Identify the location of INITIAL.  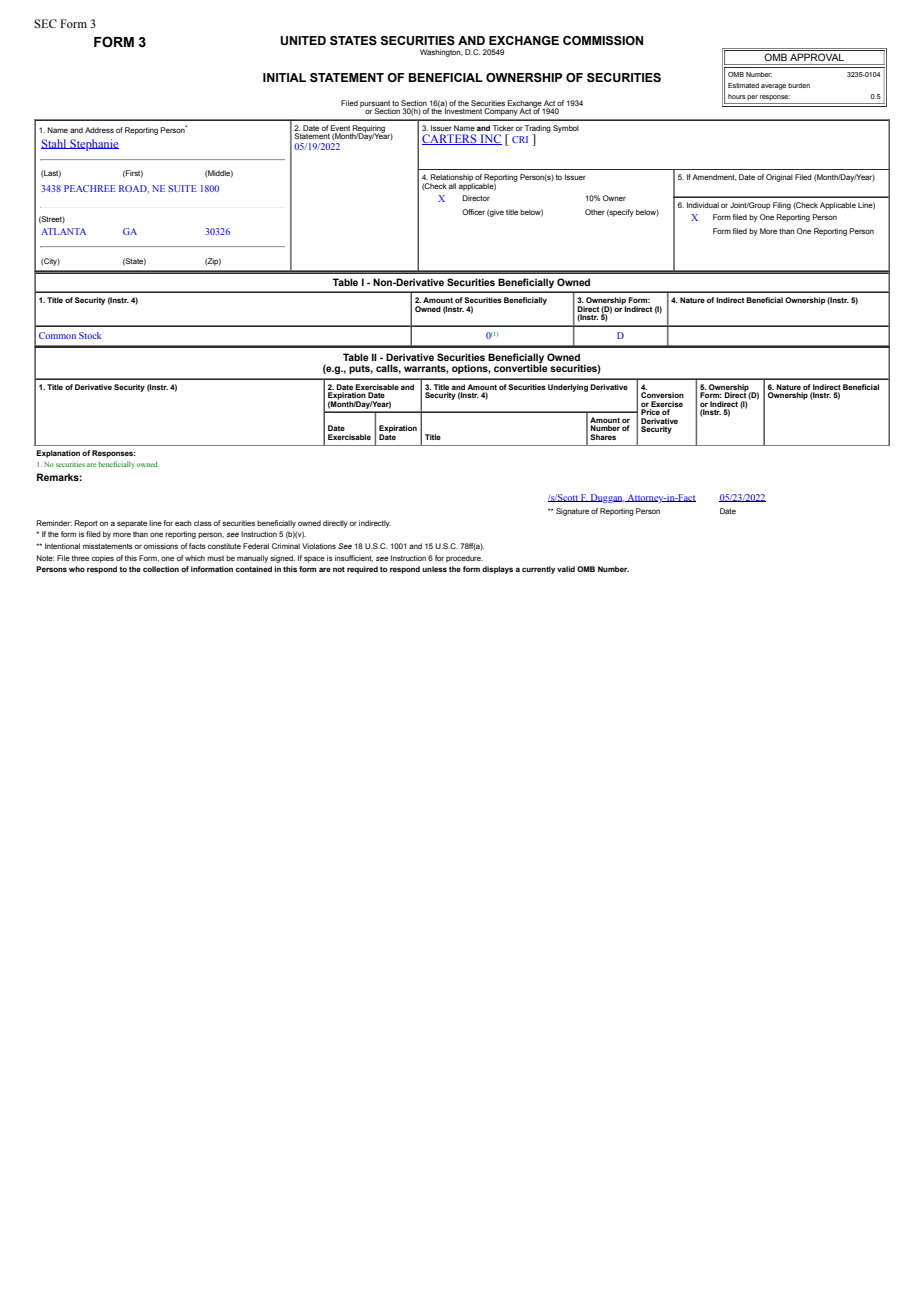
(284, 77).
